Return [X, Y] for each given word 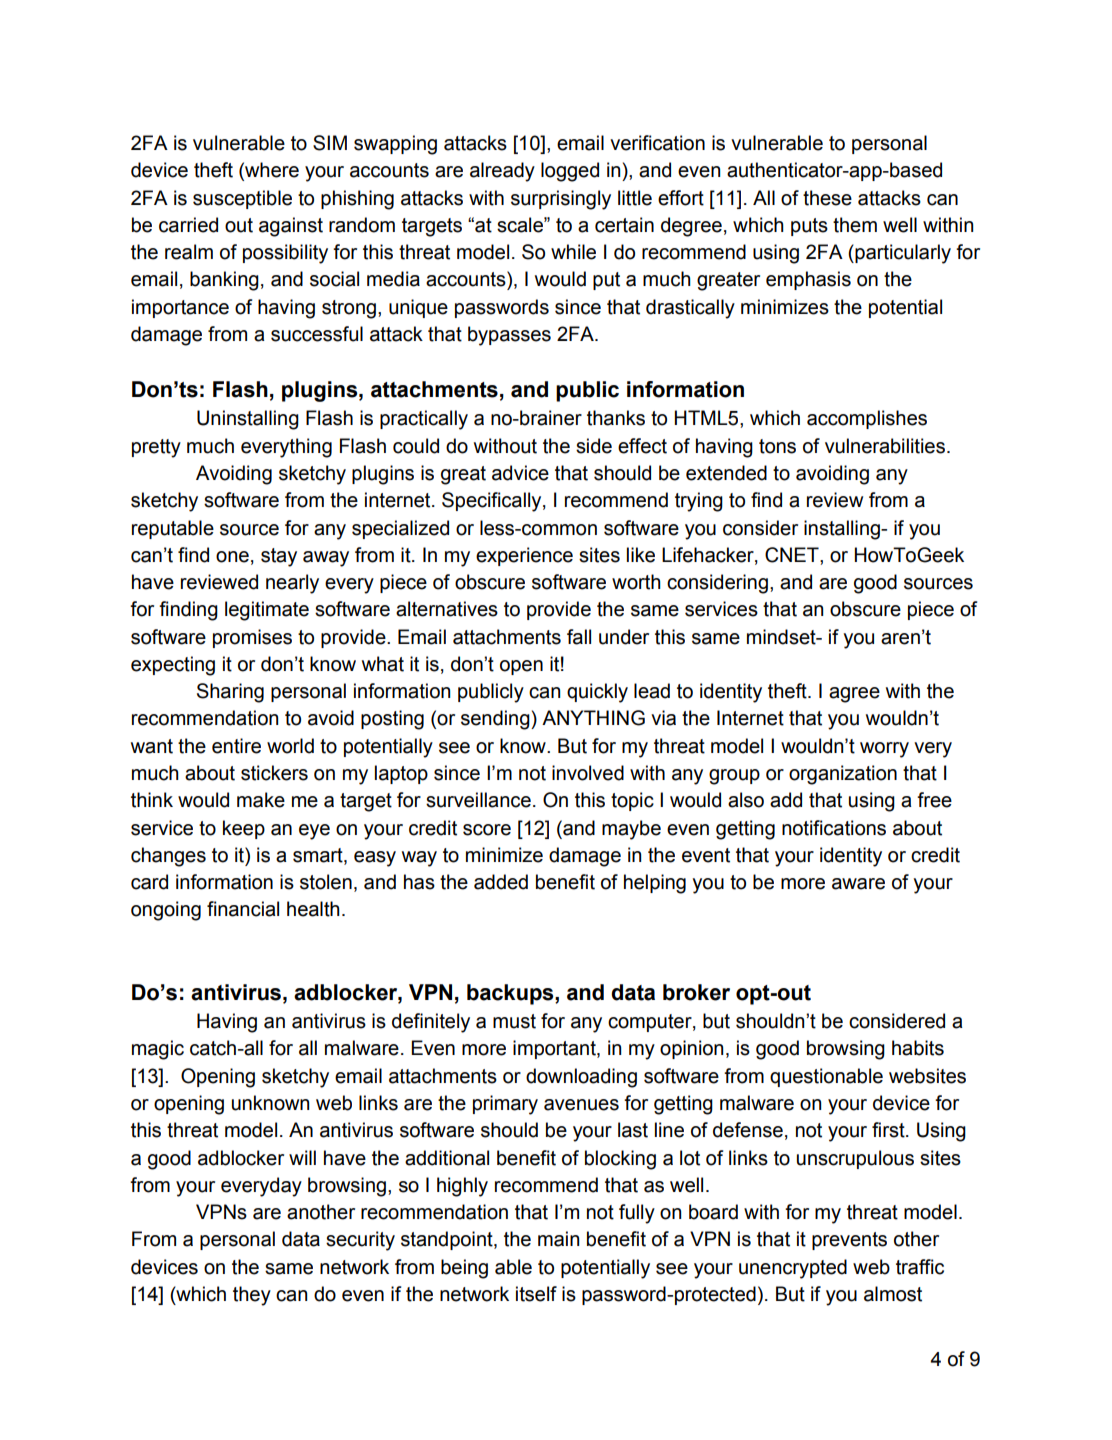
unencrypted [793, 1269]
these [827, 198]
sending [496, 720]
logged [570, 172]
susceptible [242, 199]
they [252, 1296]
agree [854, 695]
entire [236, 746]
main [558, 1239]
